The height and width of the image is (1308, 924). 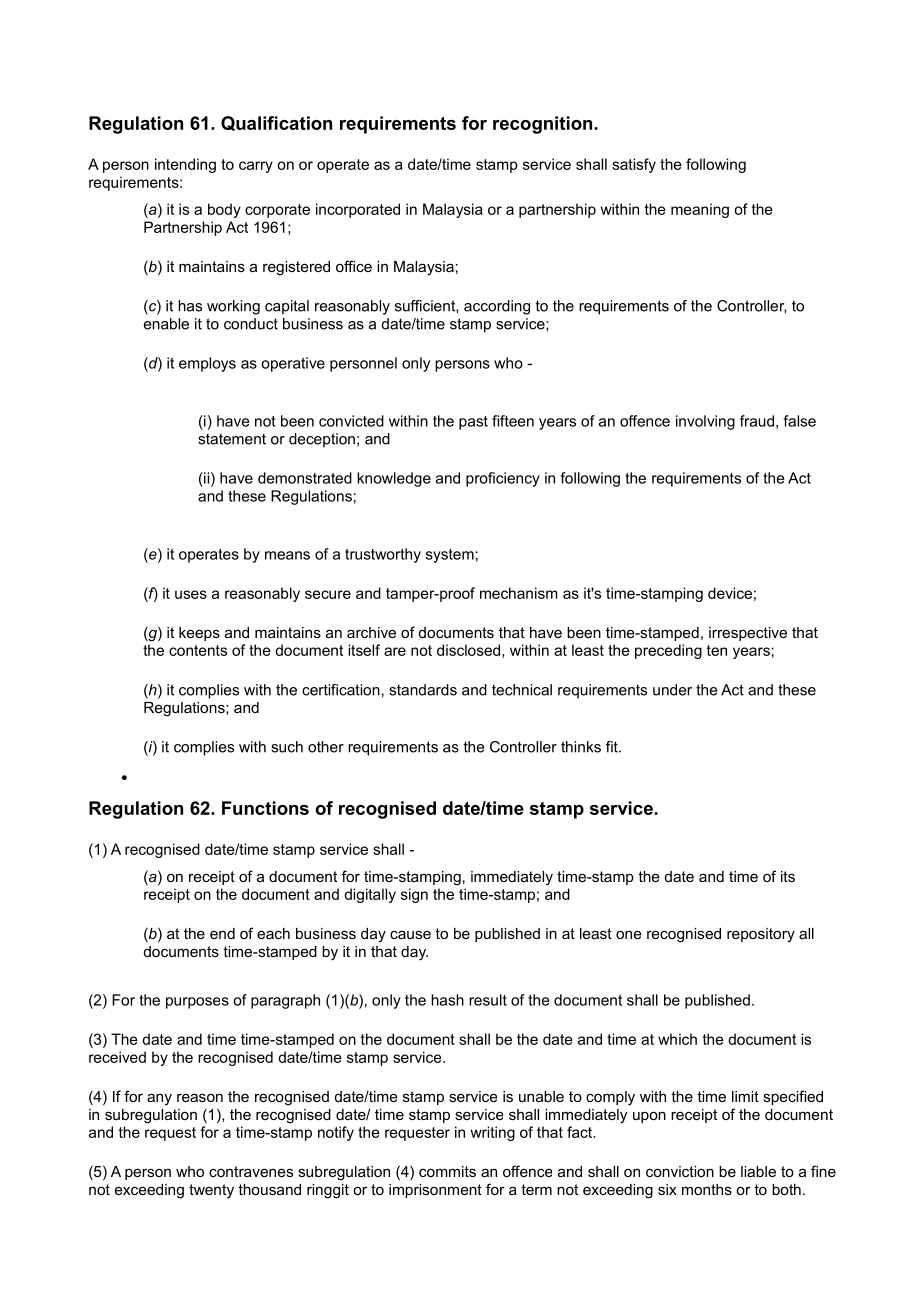 What do you see at coordinates (761, 935) in the image?
I see `repository` at bounding box center [761, 935].
